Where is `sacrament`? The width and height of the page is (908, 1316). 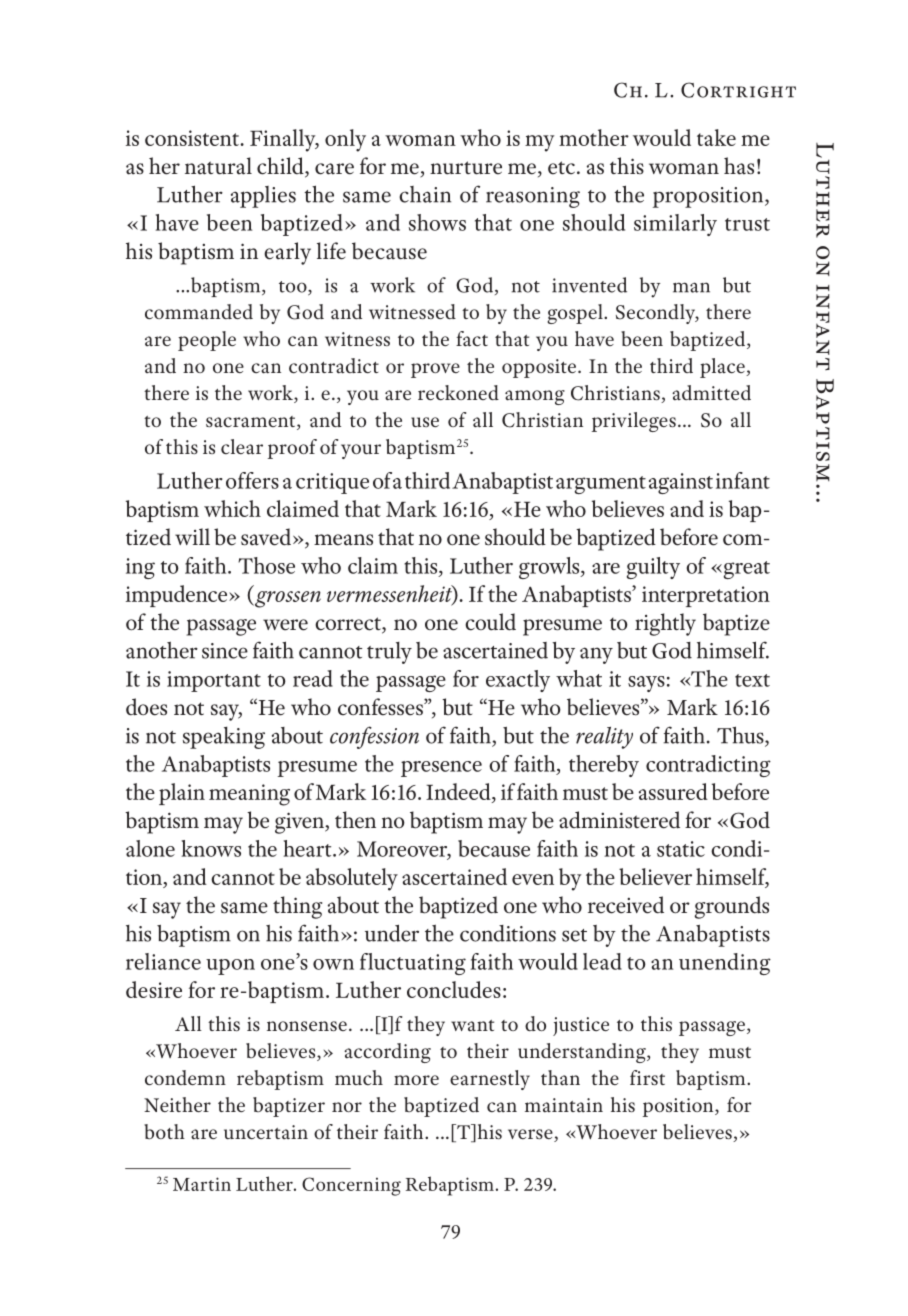
sacrament is located at coordinates (252, 423).
